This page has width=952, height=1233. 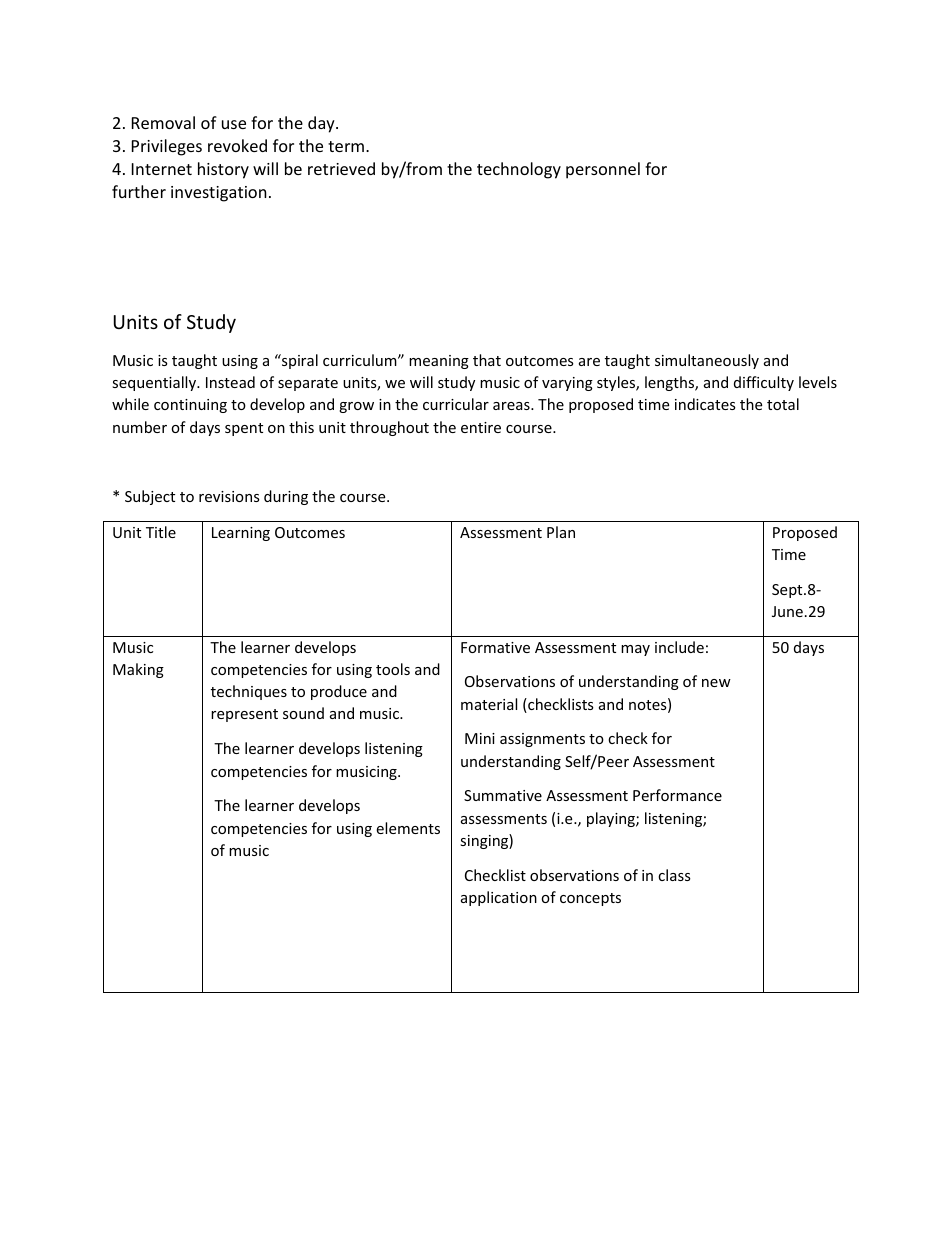 What do you see at coordinates (249, 692) in the page?
I see `techniques` at bounding box center [249, 692].
